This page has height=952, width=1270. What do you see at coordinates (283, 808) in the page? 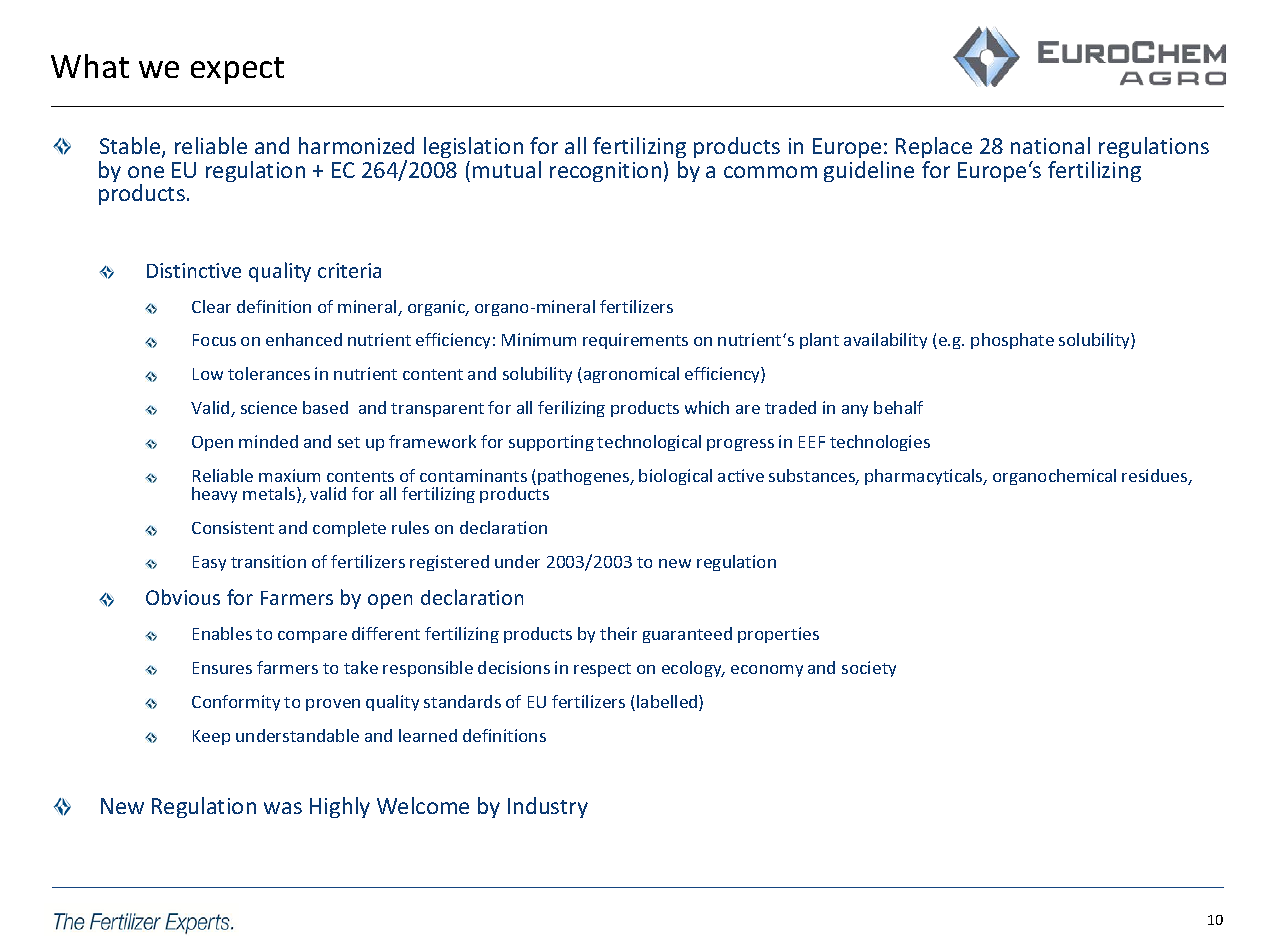
I see `was` at bounding box center [283, 808].
